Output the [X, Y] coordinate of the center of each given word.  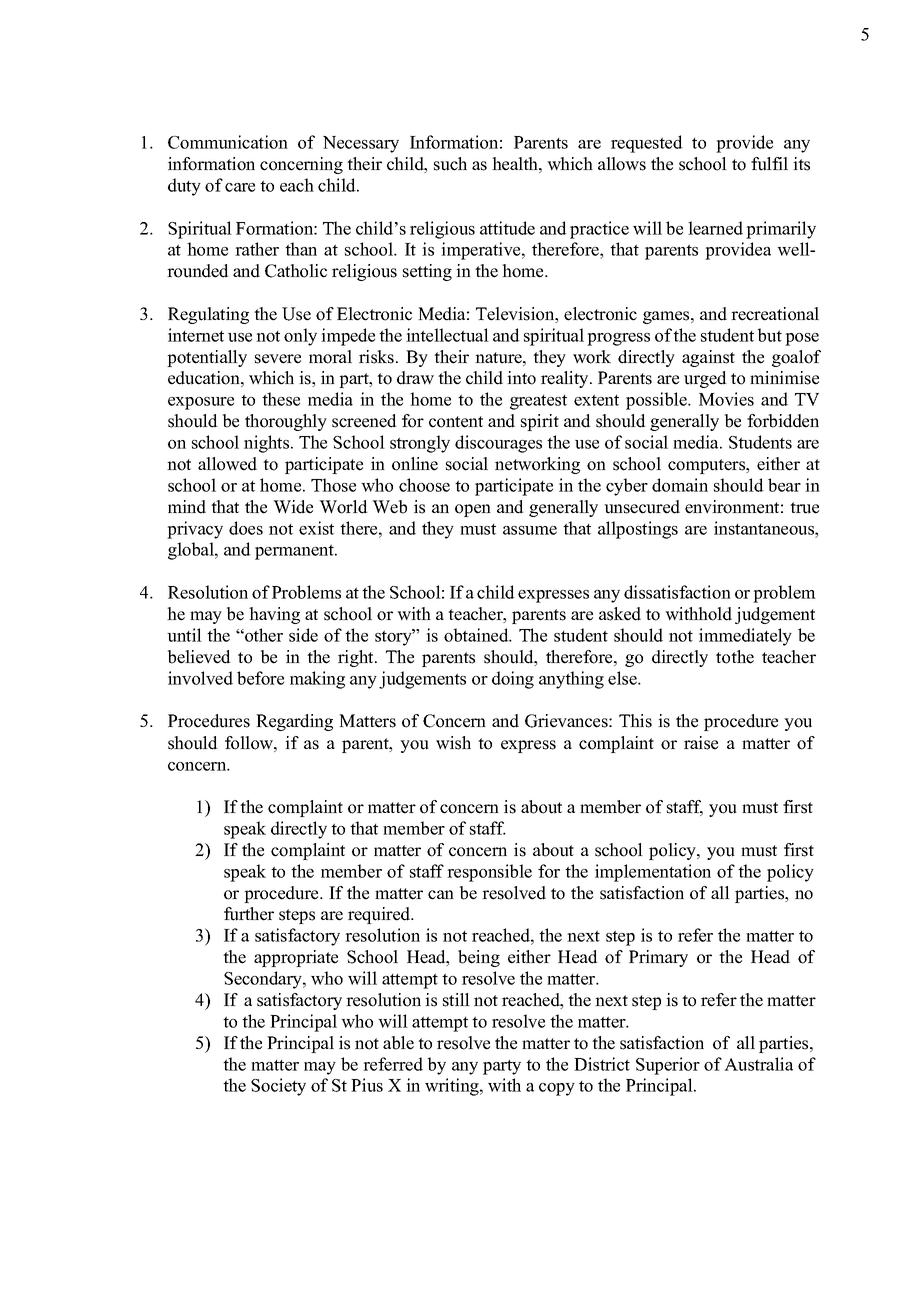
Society [278, 1087]
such [450, 164]
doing [513, 680]
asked [620, 614]
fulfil [769, 164]
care [240, 187]
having [274, 615]
